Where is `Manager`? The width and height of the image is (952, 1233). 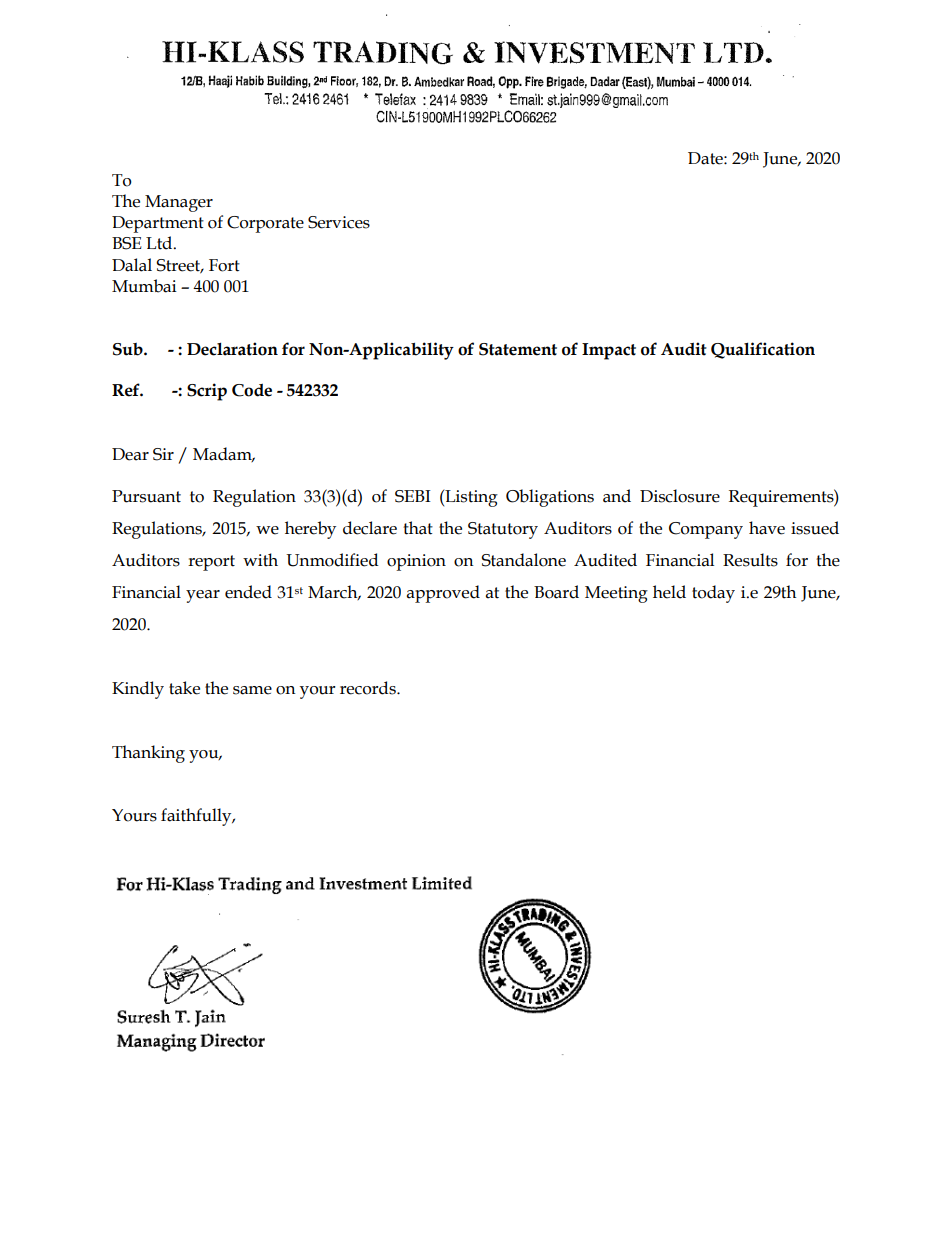
Manager is located at coordinates (179, 203).
